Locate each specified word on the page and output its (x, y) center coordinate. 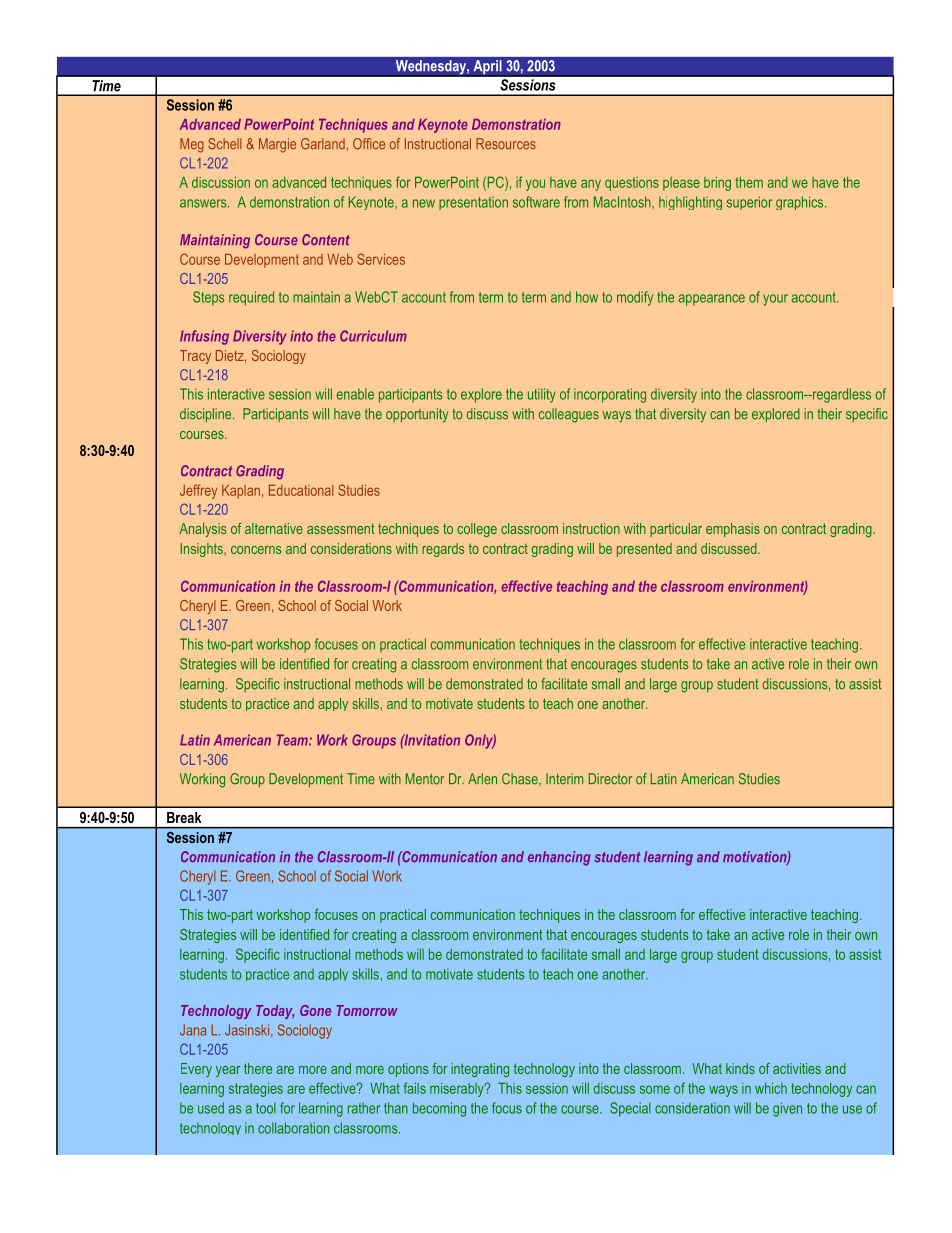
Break (184, 817)
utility (542, 395)
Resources (506, 144)
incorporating (610, 395)
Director (610, 779)
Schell (225, 144)
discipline (207, 415)
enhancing (559, 858)
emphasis (733, 530)
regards (443, 550)
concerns (256, 550)
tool (266, 1108)
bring (717, 183)
